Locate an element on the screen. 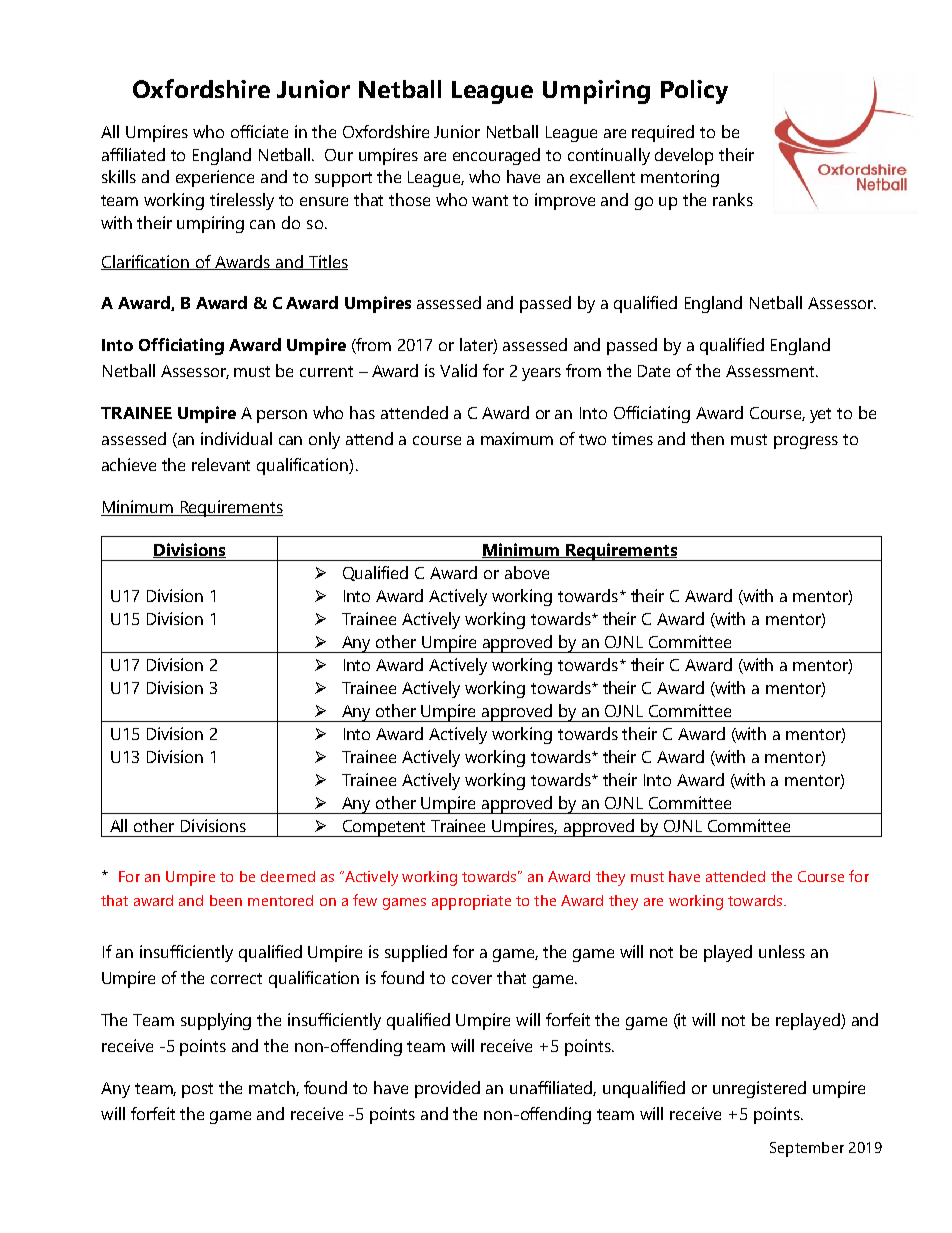 The width and height of the screenshot is (952, 1233). Competent is located at coordinates (385, 828).
